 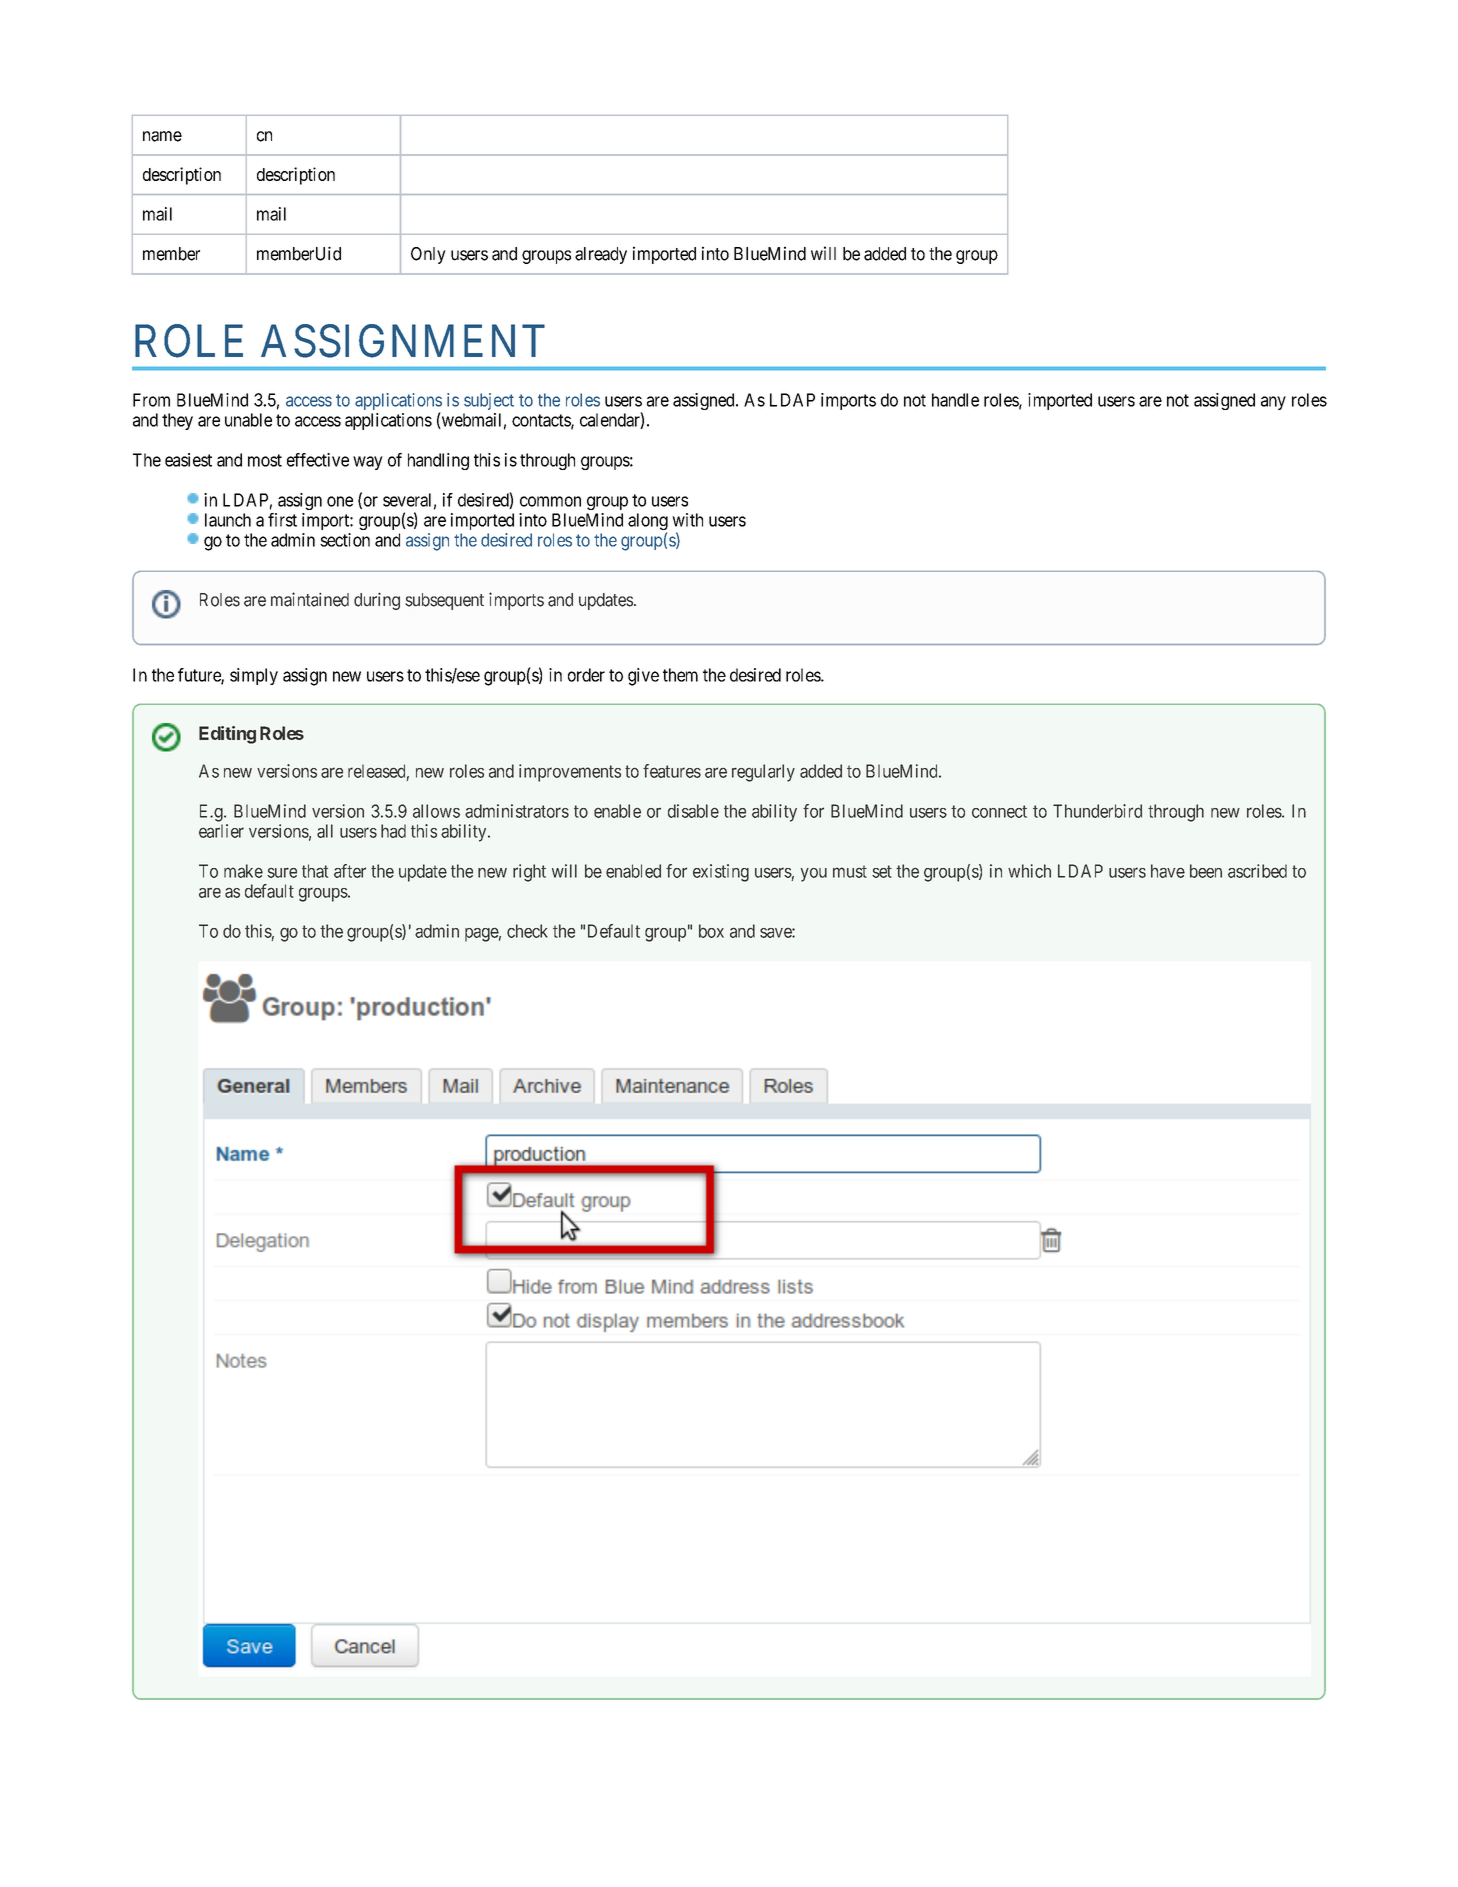 What do you see at coordinates (1097, 811) in the page?
I see `Thunderbird` at bounding box center [1097, 811].
